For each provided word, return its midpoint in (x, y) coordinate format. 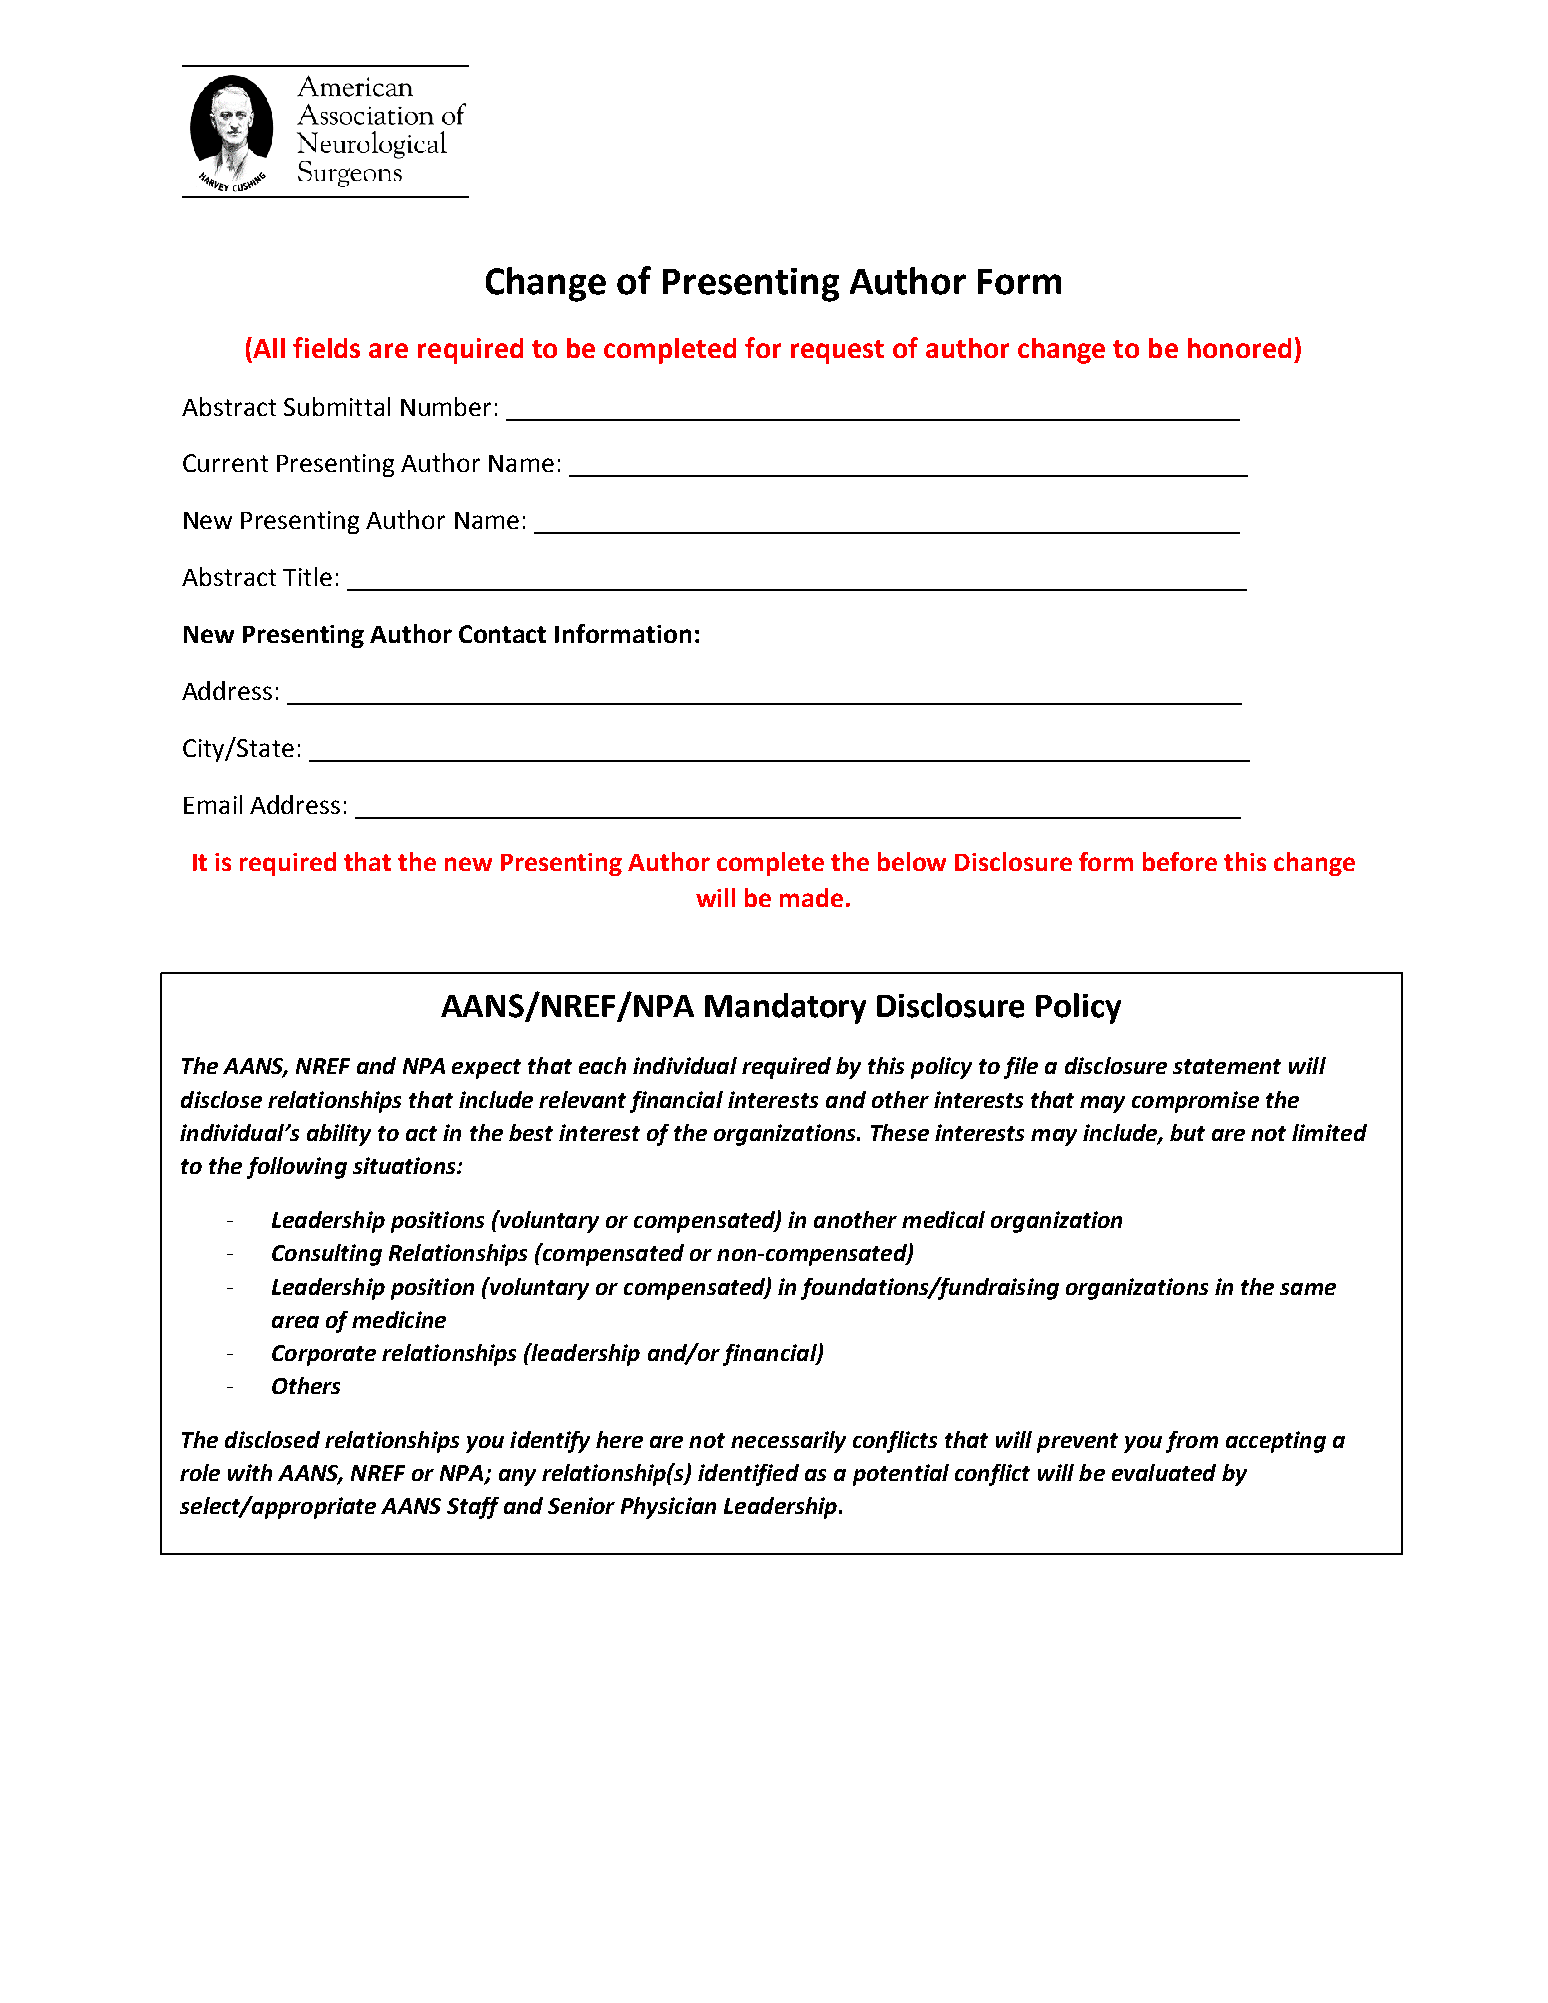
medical (943, 1219)
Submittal (337, 406)
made (811, 897)
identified (748, 1475)
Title (307, 576)
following (297, 1168)
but (1187, 1132)
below (912, 861)
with (250, 1472)
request (837, 352)
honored (1239, 348)
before (1180, 861)
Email (213, 804)
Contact (502, 634)
